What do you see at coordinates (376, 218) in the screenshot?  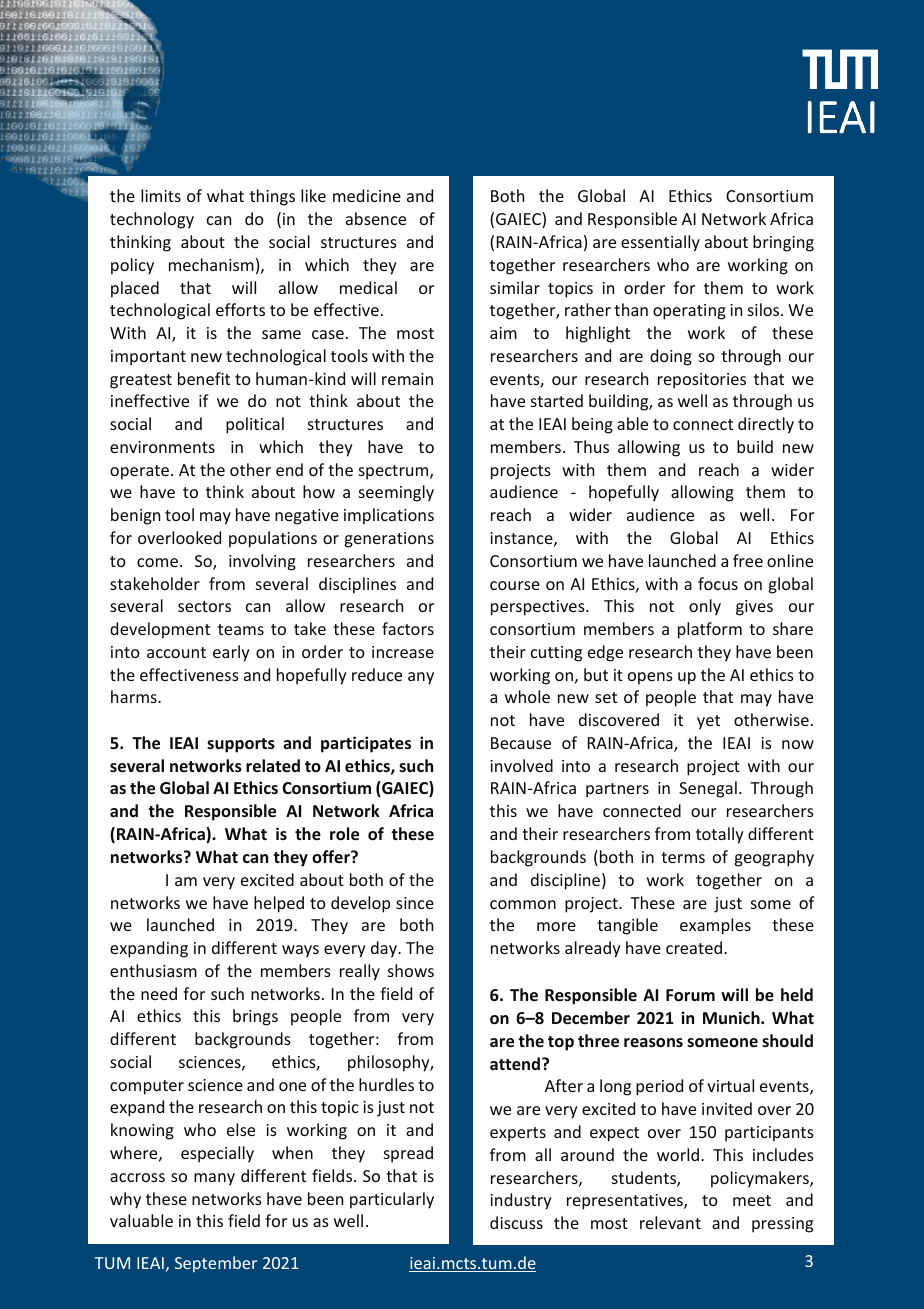 I see `absence` at bounding box center [376, 218].
